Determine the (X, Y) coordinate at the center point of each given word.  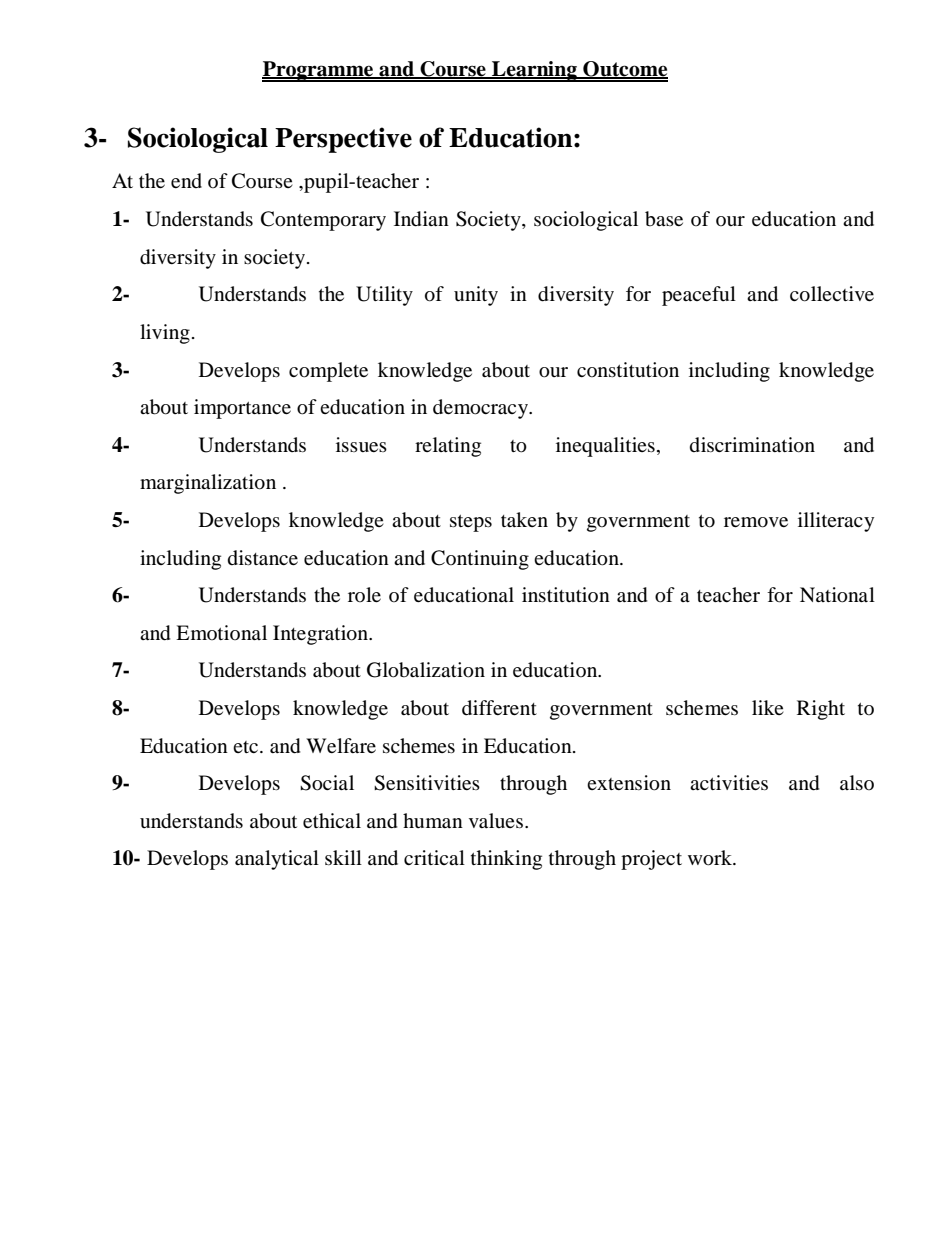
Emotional (221, 632)
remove (756, 522)
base (664, 219)
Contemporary (323, 221)
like (768, 707)
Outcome (624, 70)
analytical (277, 860)
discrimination (752, 445)
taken (524, 519)
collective (832, 294)
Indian (421, 219)
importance (242, 409)
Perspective (343, 140)
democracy (481, 409)
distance (263, 557)
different (499, 708)
